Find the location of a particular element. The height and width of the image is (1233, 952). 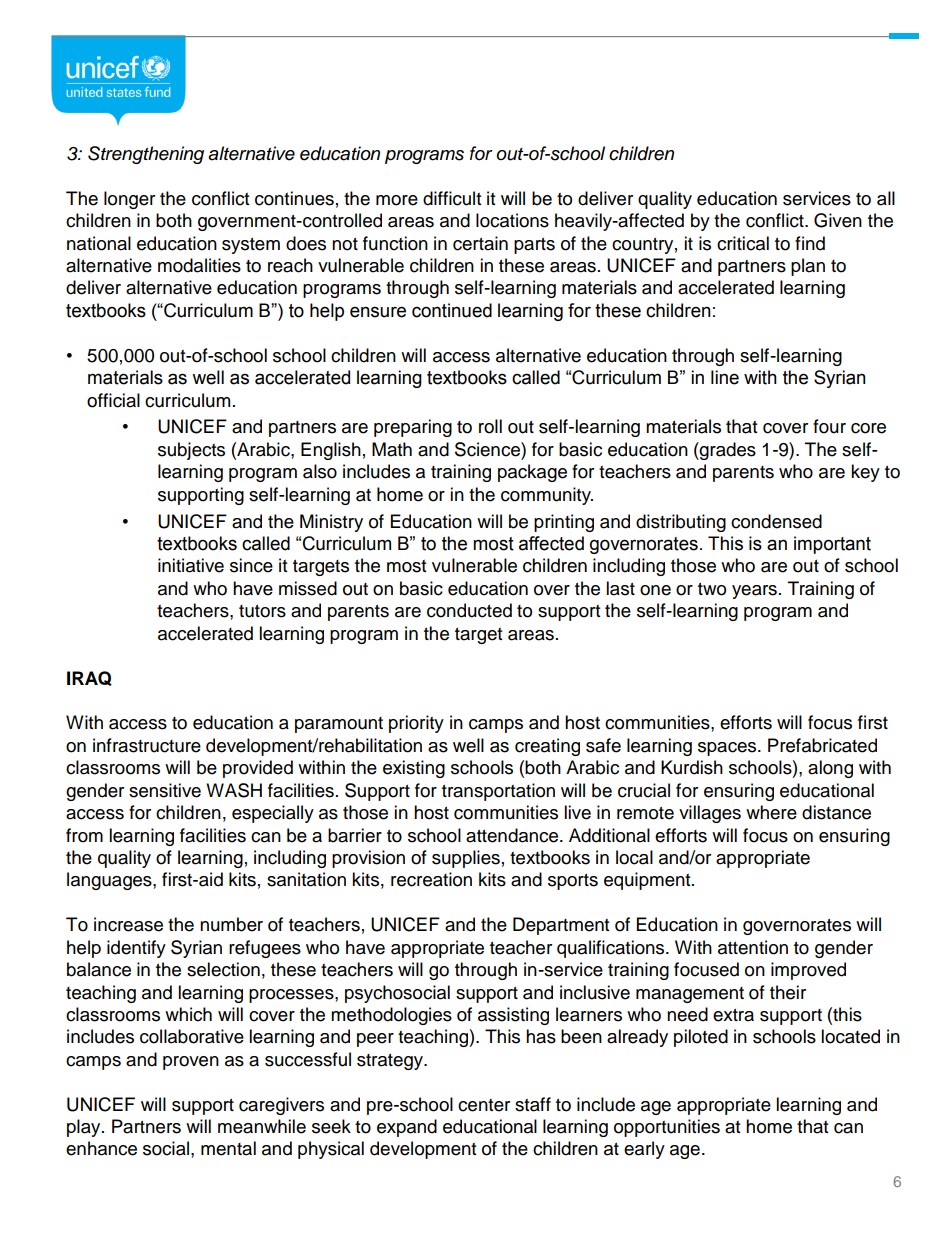

opportunities is located at coordinates (667, 1128).
